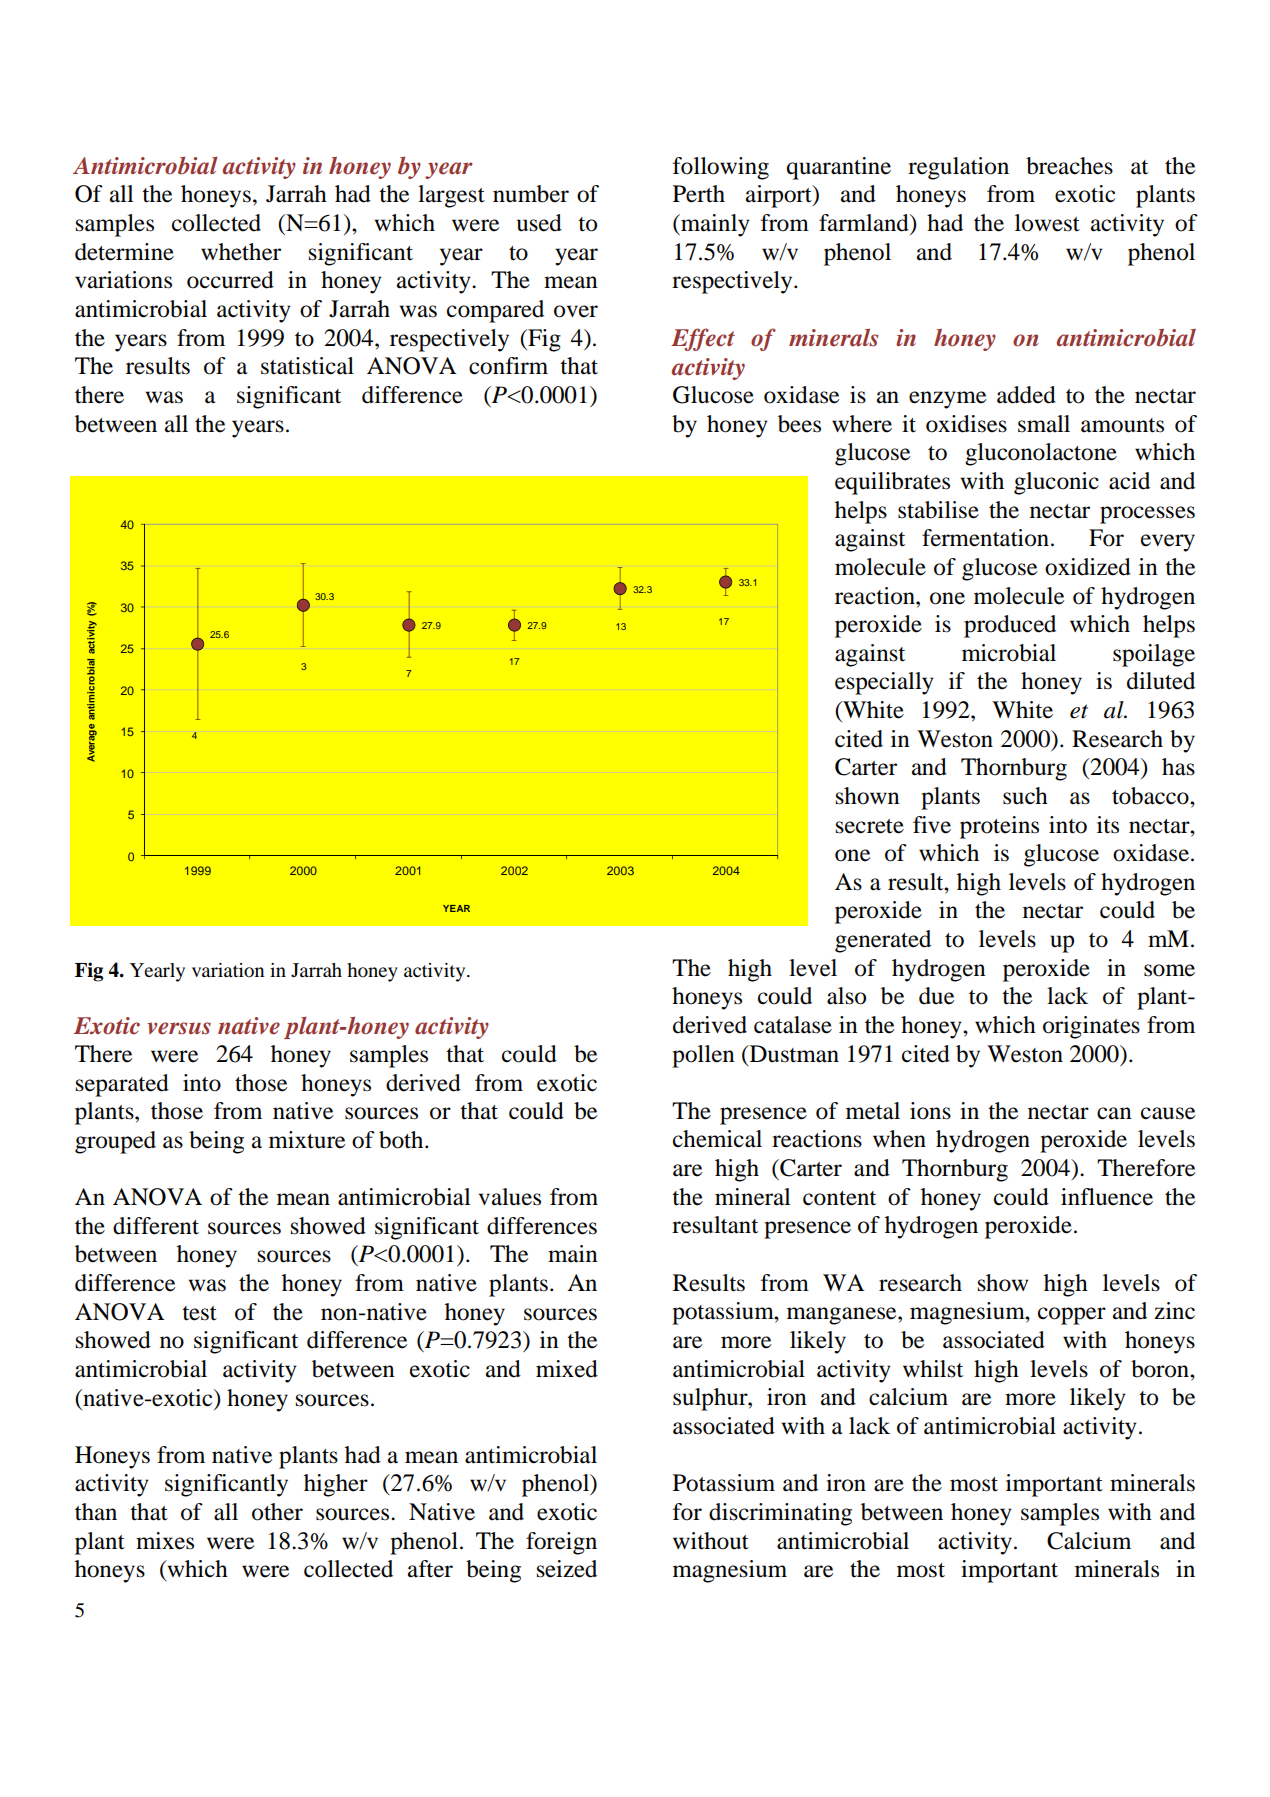 The image size is (1270, 1797). I want to click on discriminating, so click(780, 1514).
